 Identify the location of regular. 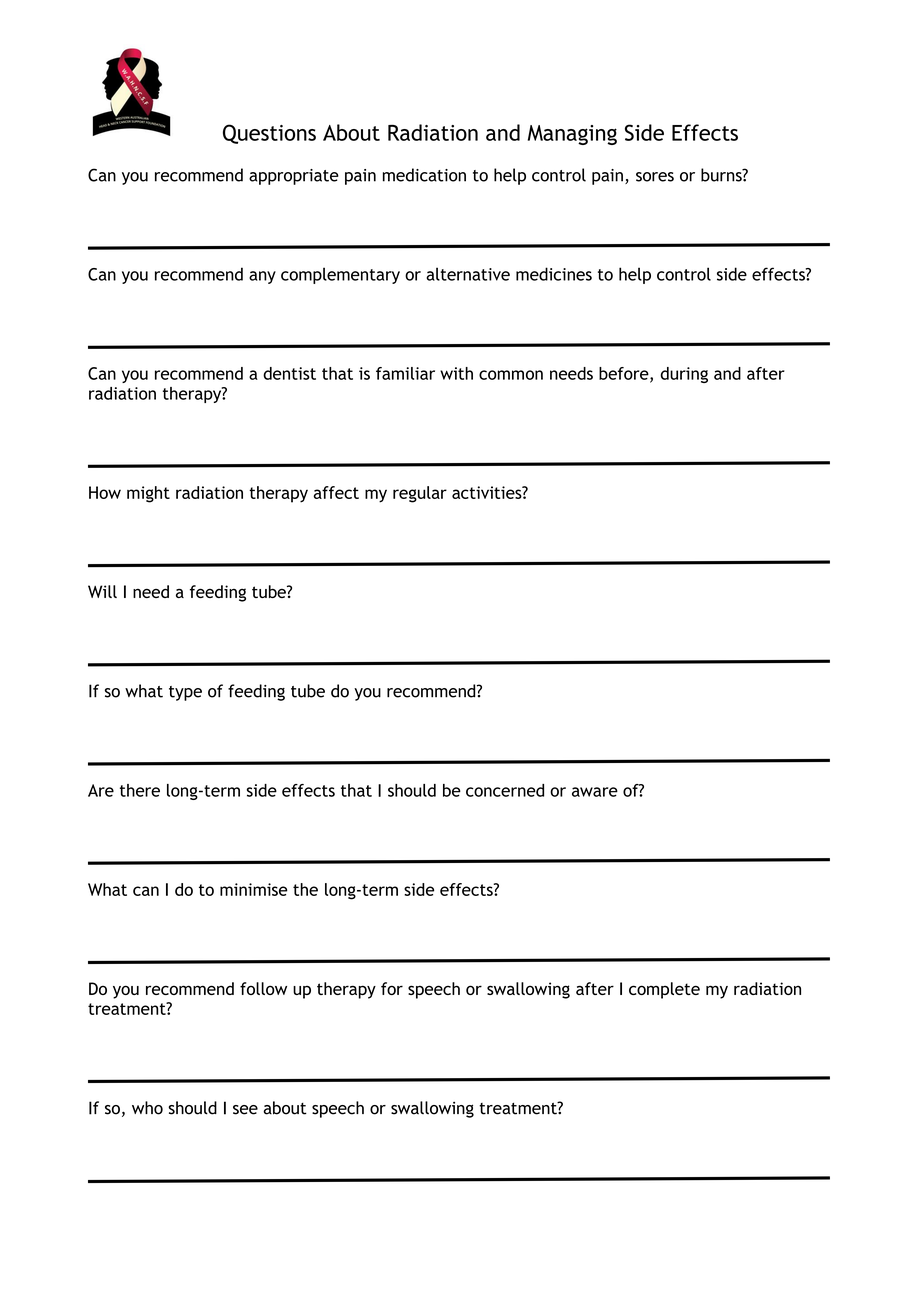
(420, 494).
